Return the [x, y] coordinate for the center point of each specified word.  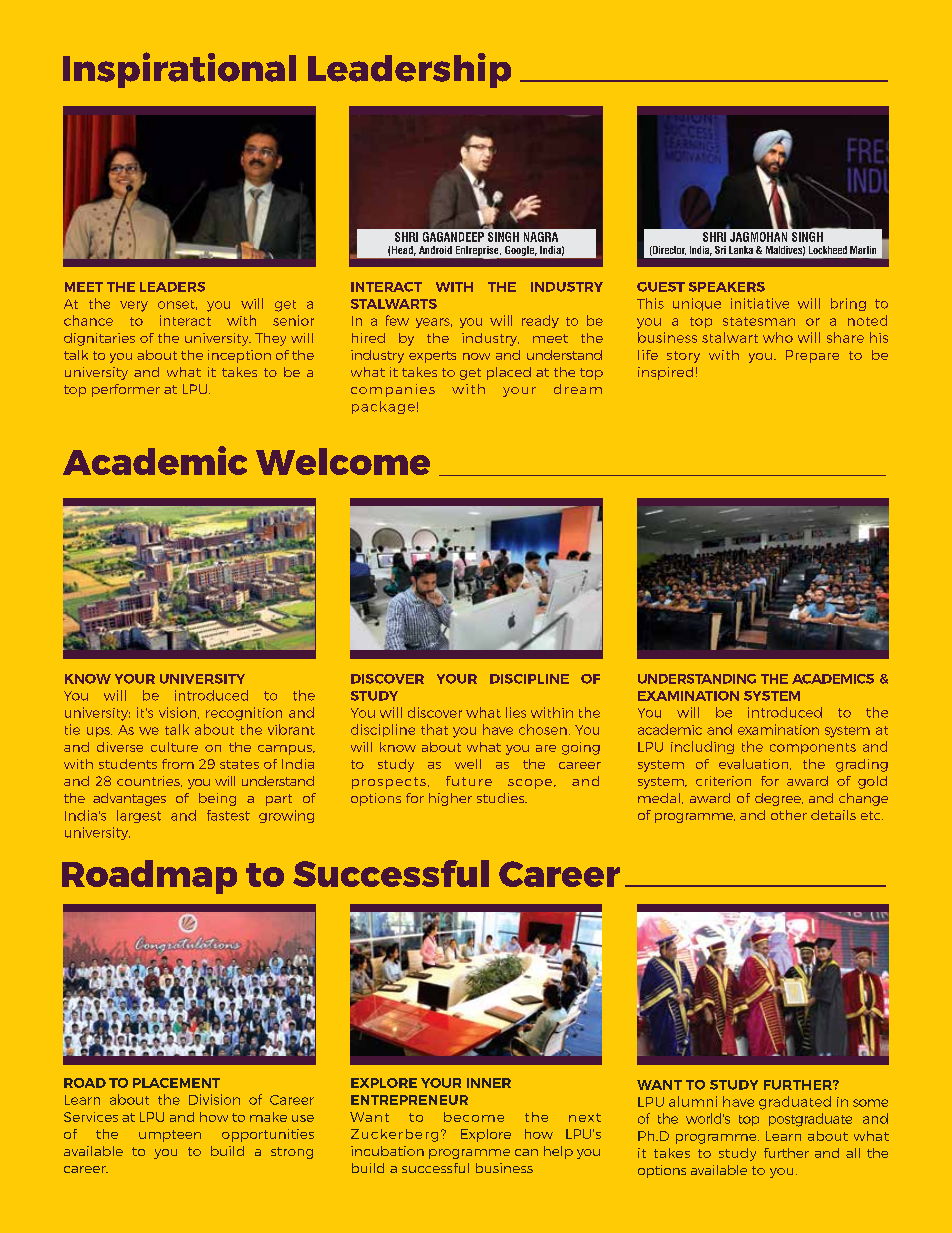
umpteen [170, 1136]
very [134, 306]
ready [540, 321]
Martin [863, 250]
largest [139, 816]
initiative [760, 303]
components [813, 748]
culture [174, 747]
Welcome [343, 461]
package [383, 407]
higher [450, 799]
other [789, 815]
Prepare [812, 356]
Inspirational [179, 70]
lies [516, 712]
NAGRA [541, 237]
